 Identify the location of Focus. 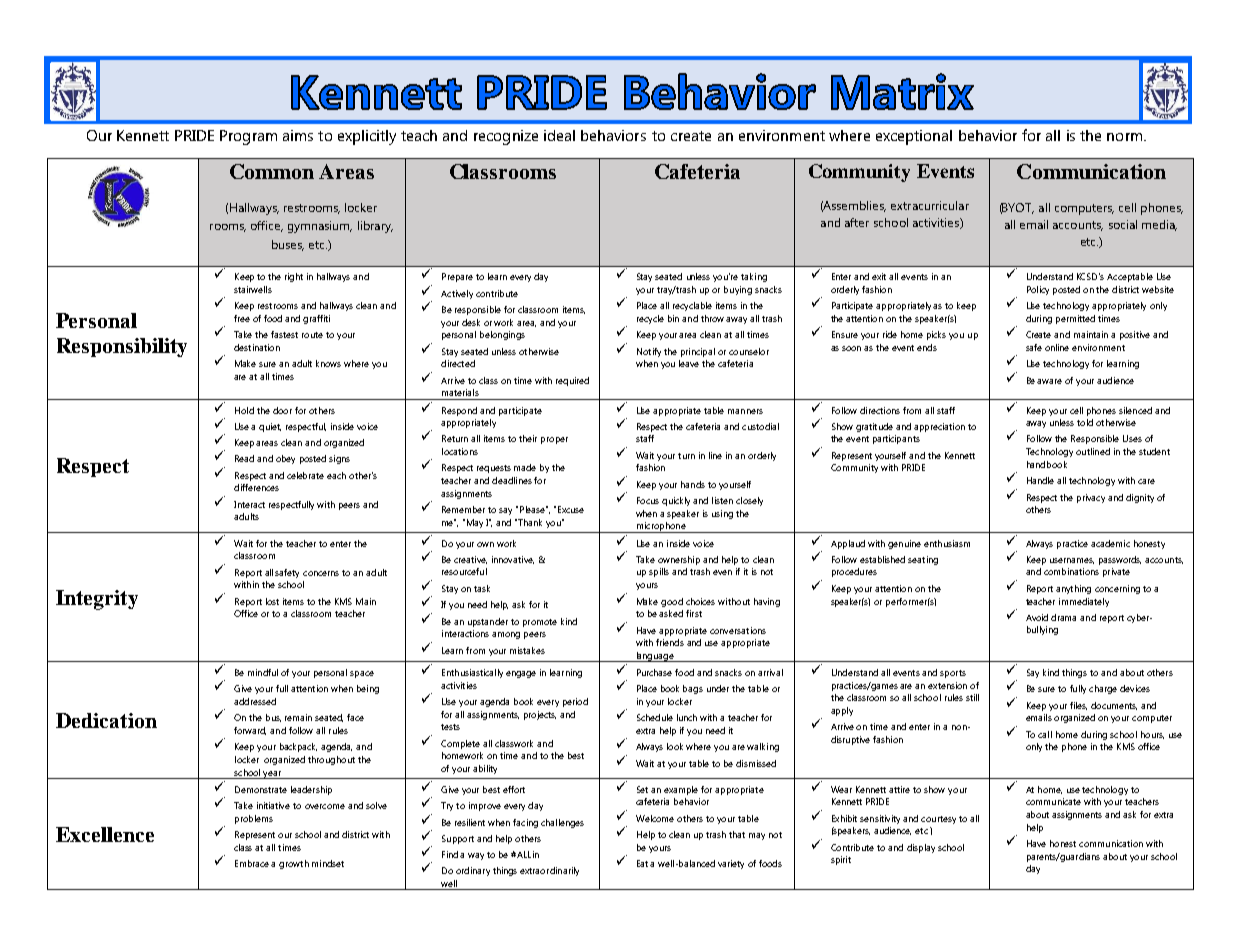
(648, 500).
